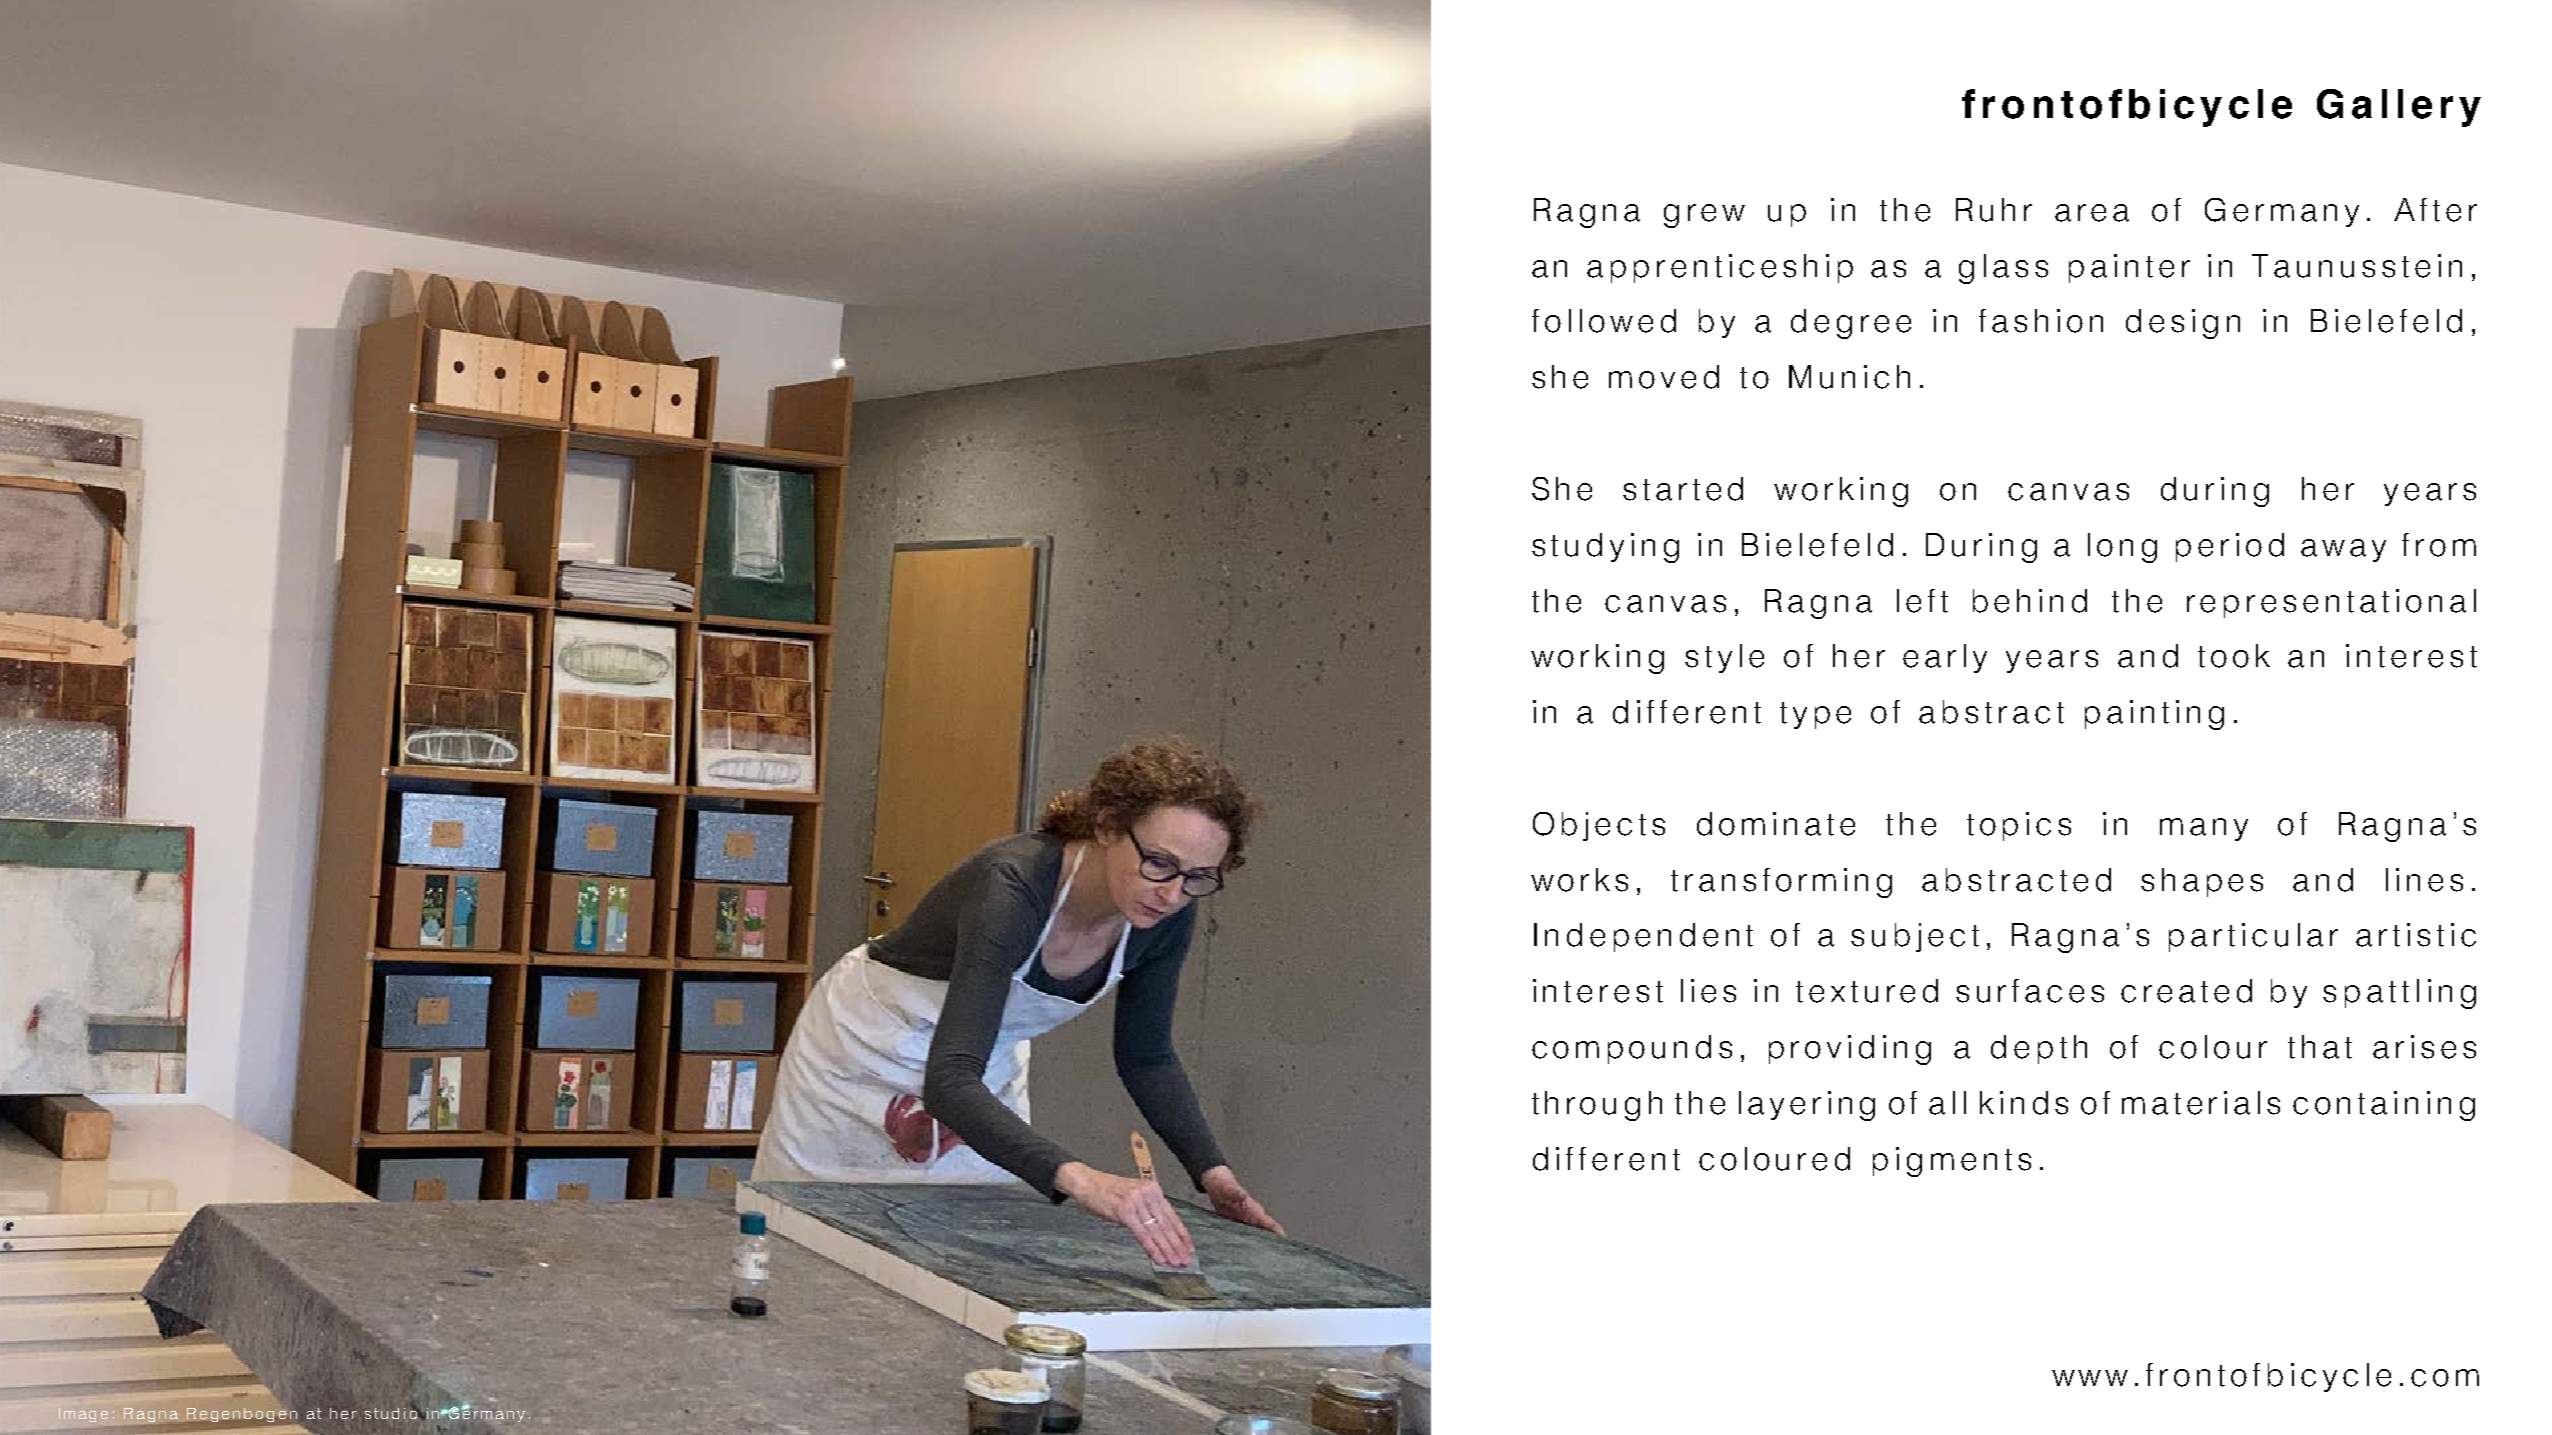 Image resolution: width=2552 pixels, height=1435 pixels. What do you see at coordinates (1579, 880) in the screenshot?
I see `works` at bounding box center [1579, 880].
